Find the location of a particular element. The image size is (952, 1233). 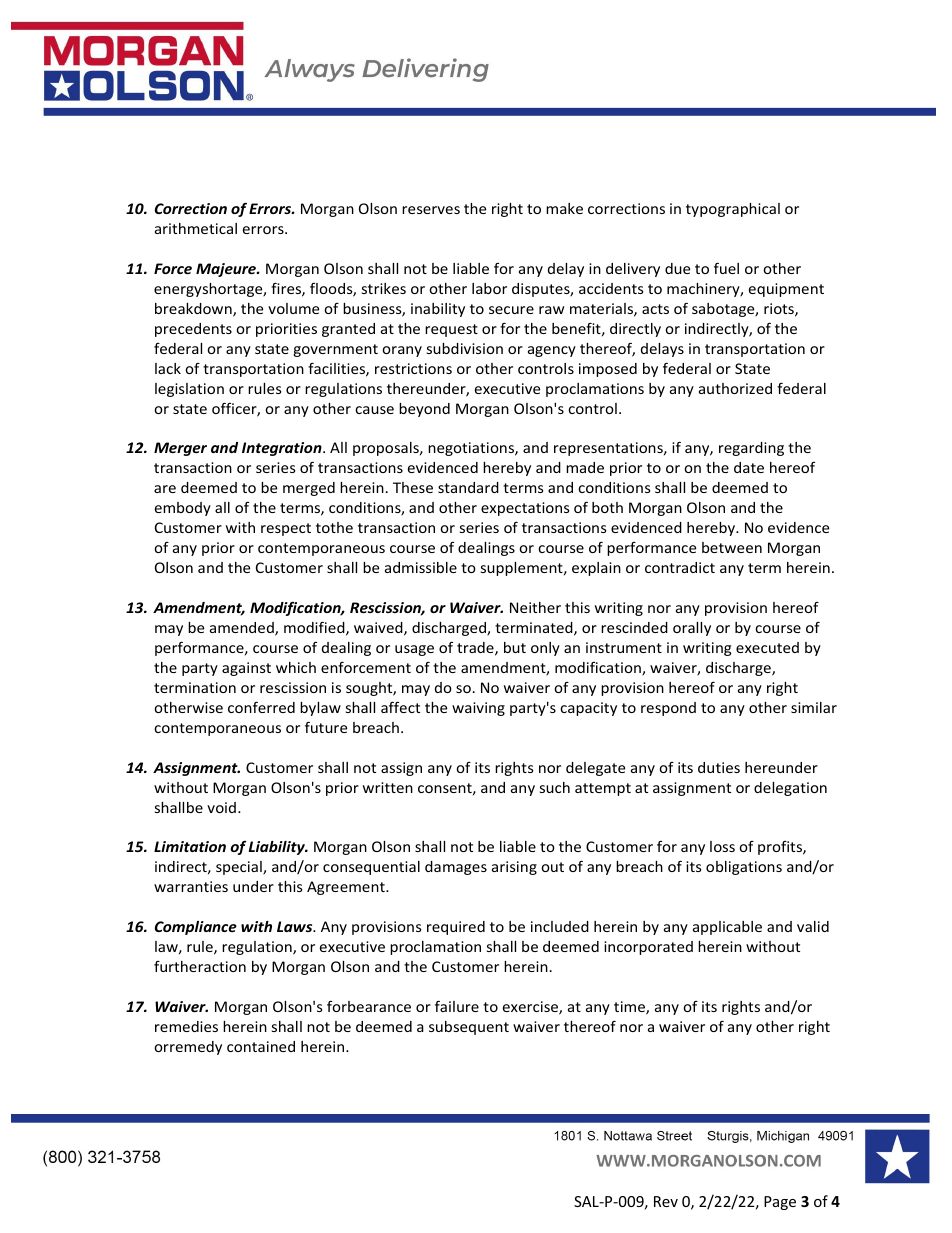

respect is located at coordinates (286, 529).
